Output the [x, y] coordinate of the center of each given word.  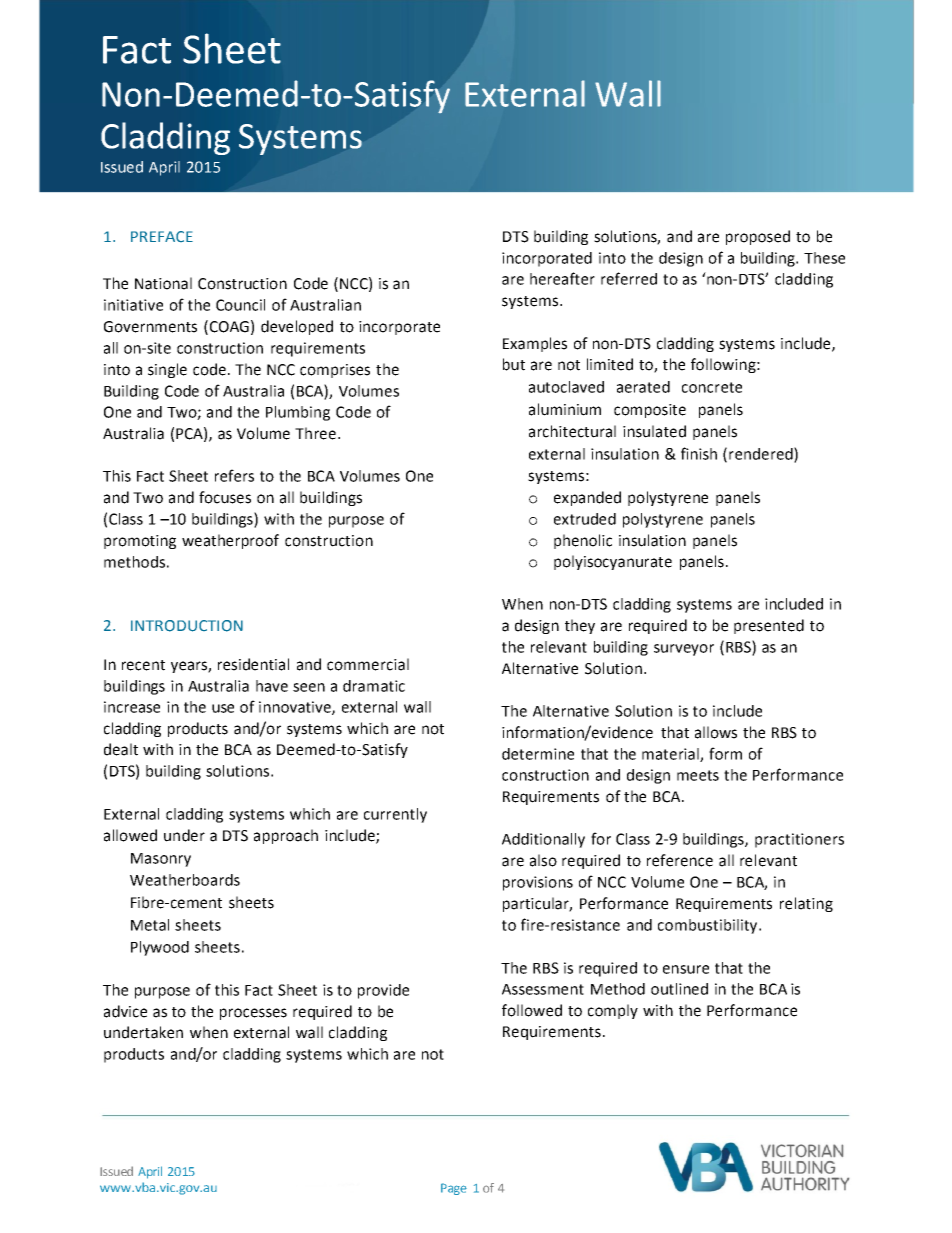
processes [253, 1014]
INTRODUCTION [187, 626]
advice [125, 1011]
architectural [572, 431]
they [580, 626]
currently [395, 815]
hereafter [562, 278]
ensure [686, 969]
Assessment [543, 989]
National [163, 283]
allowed [130, 835]
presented [769, 626]
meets [698, 775]
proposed [758, 237]
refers [234, 475]
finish [699, 453]
